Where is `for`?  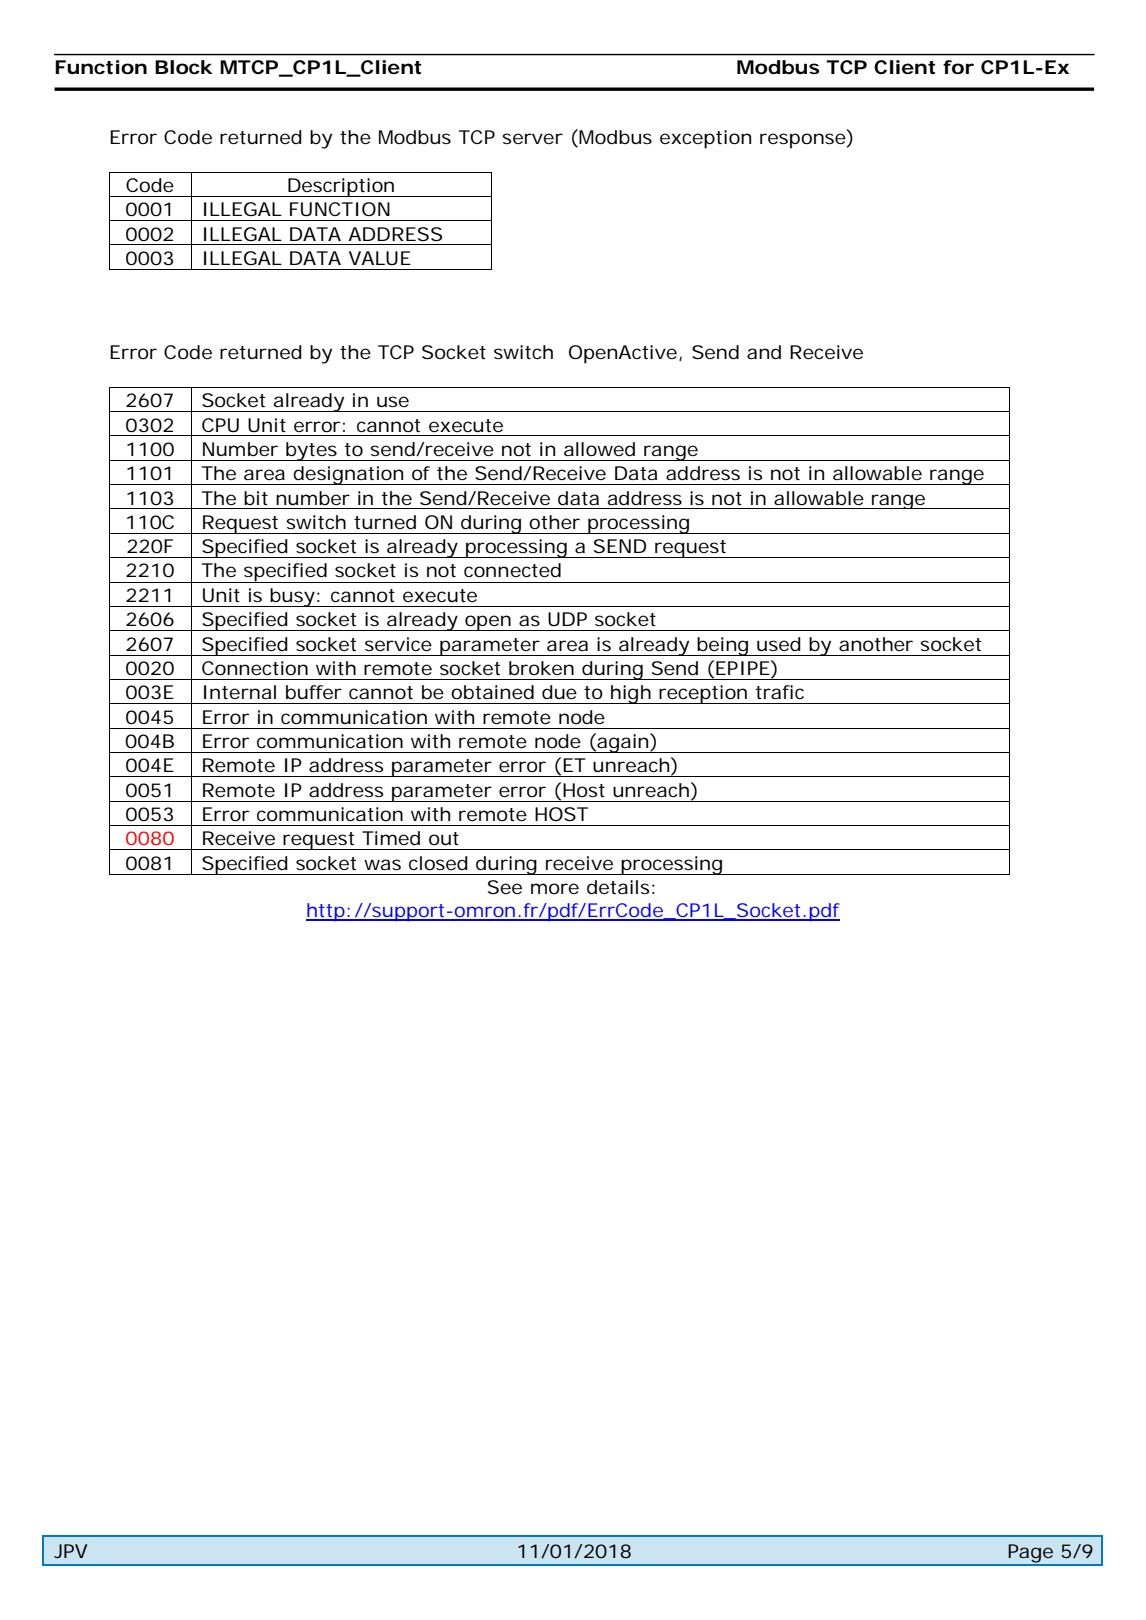 for is located at coordinates (958, 67).
